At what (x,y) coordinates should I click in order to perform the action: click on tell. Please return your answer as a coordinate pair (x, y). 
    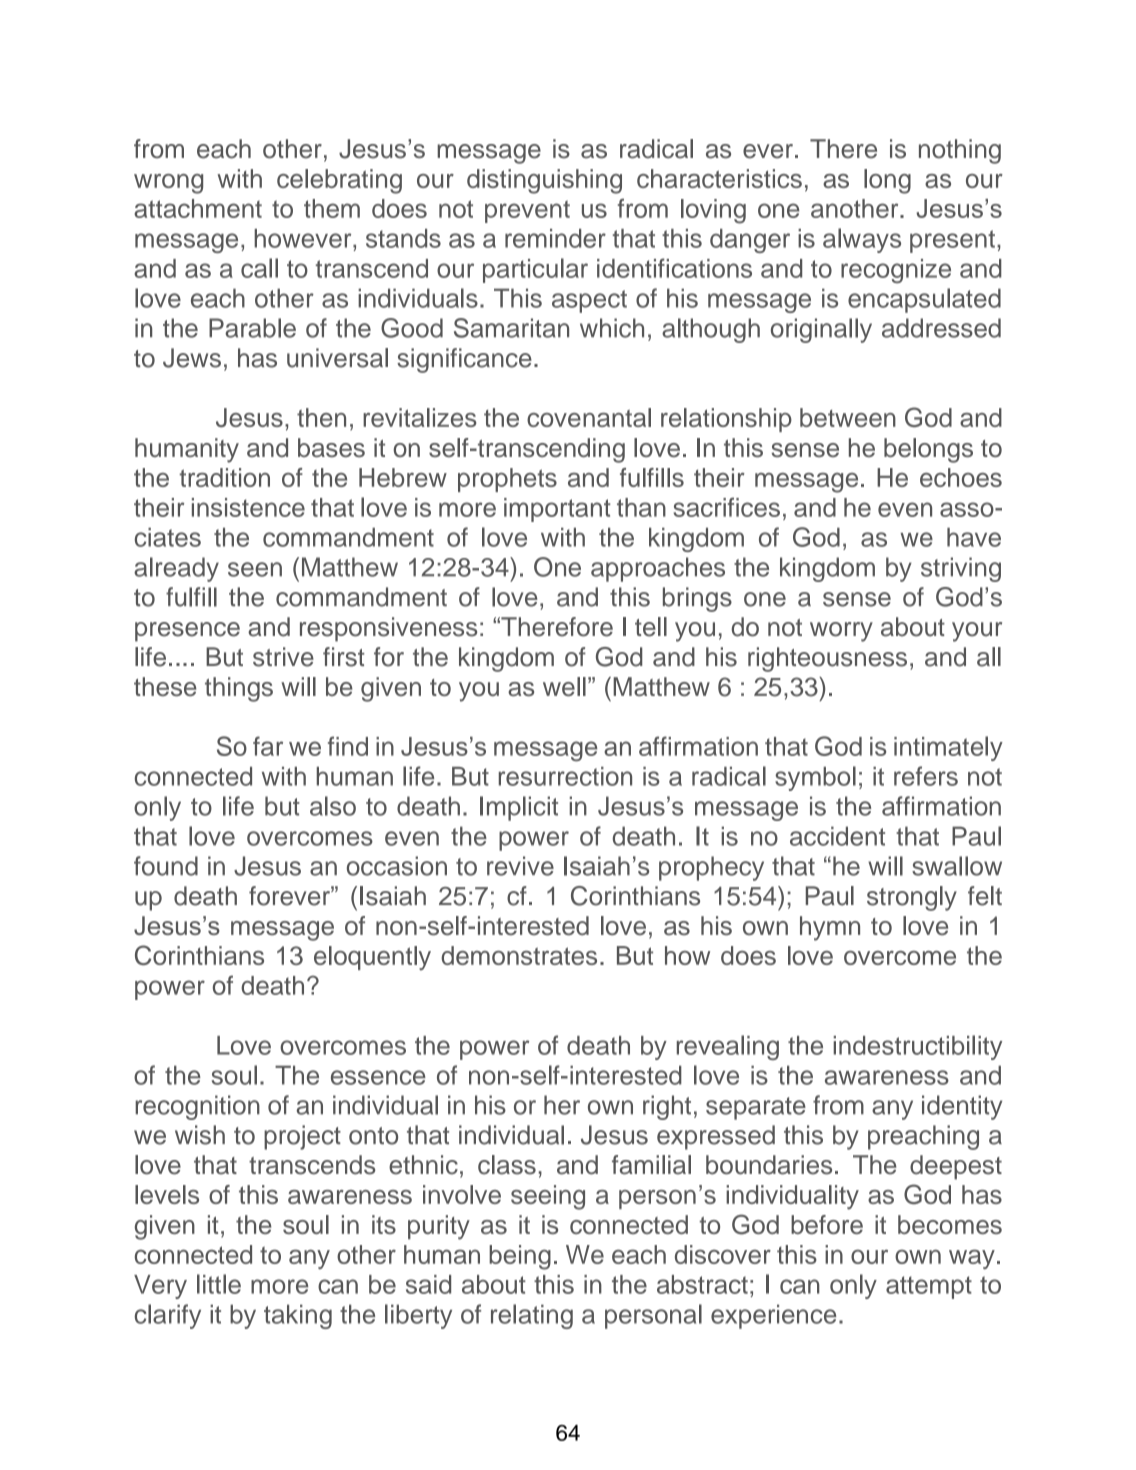
    Looking at the image, I should click on (651, 627).
